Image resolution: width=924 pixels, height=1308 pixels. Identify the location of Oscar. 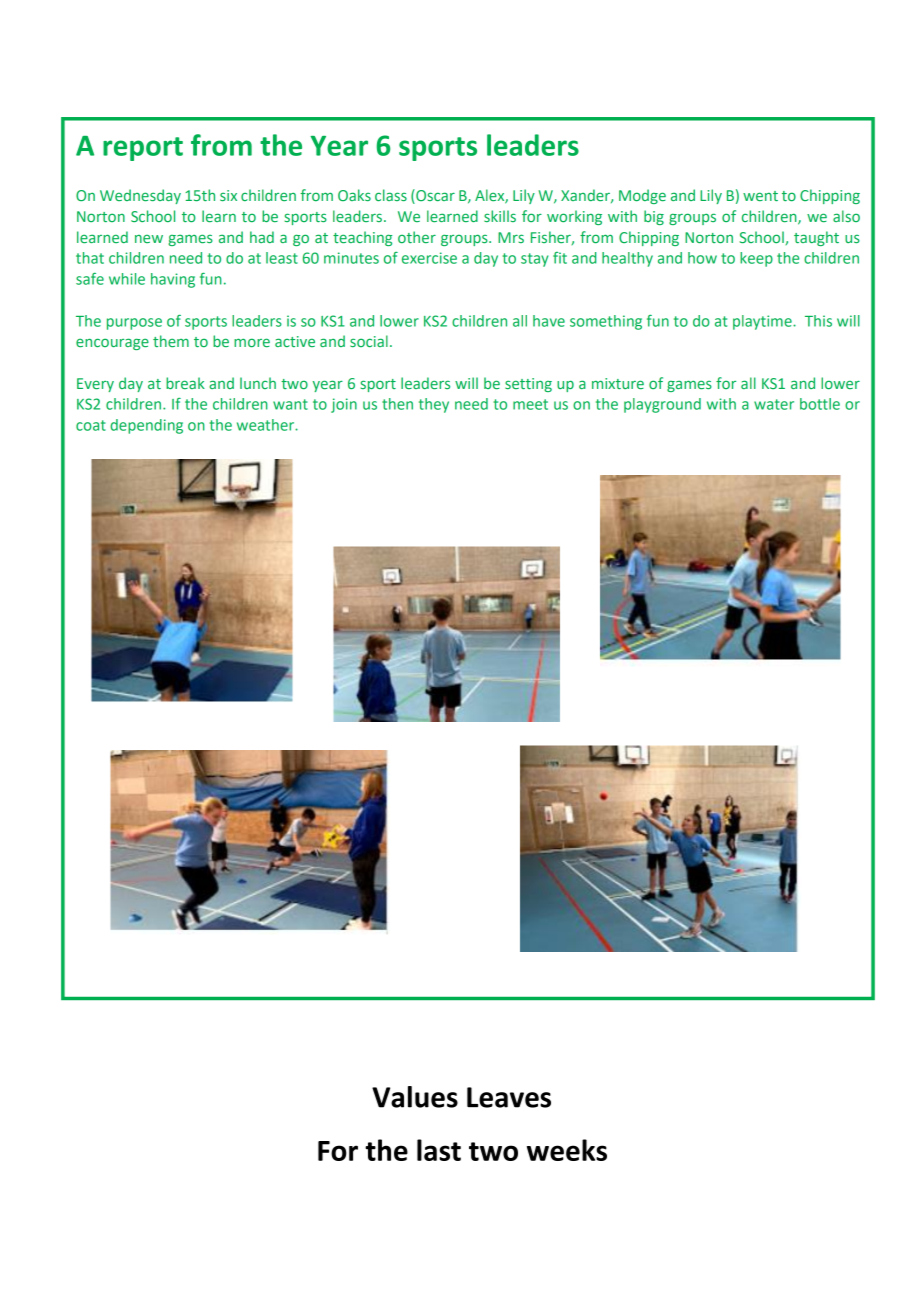
(434, 196).
